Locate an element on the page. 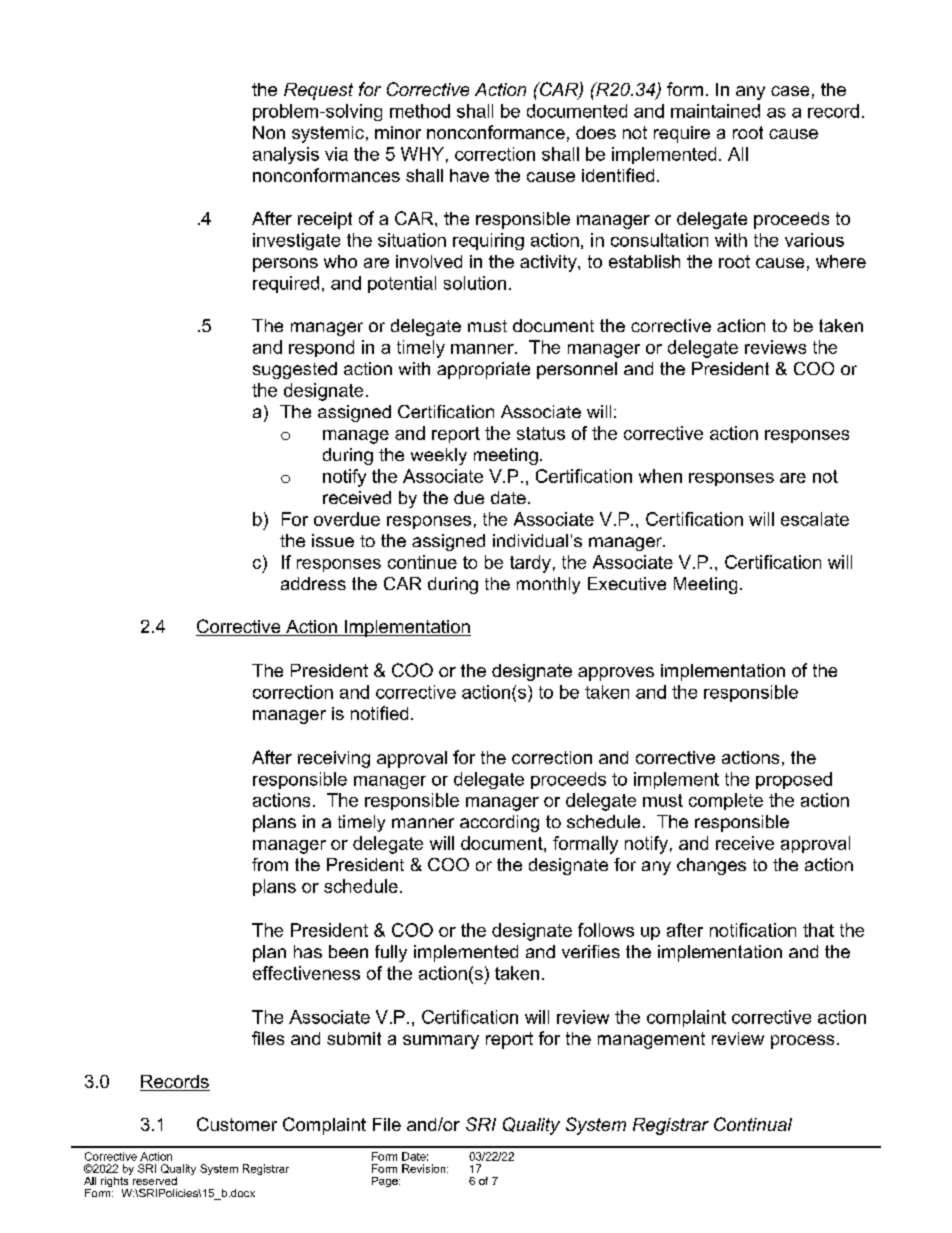  complete is located at coordinates (726, 801).
